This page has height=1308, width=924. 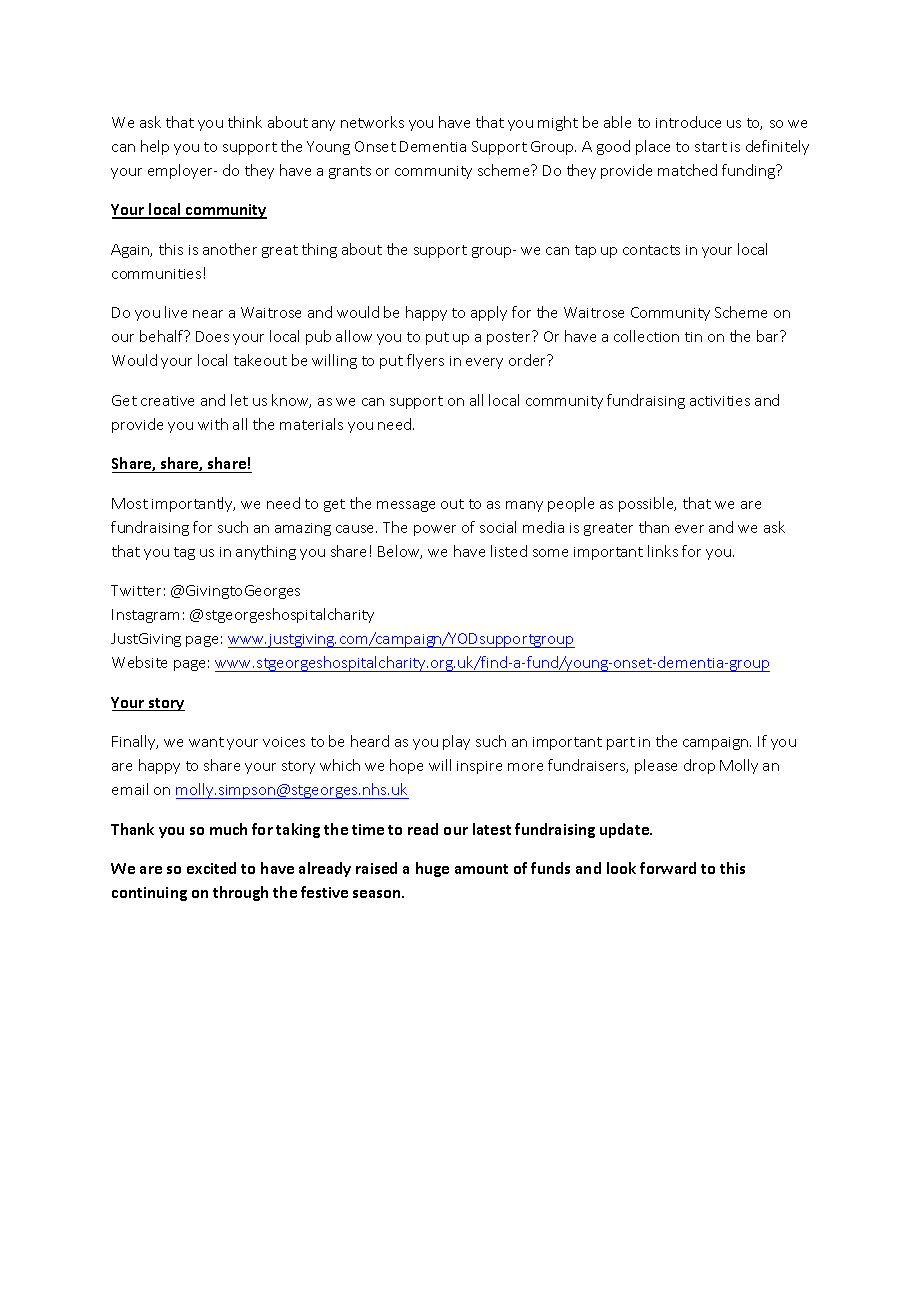 What do you see at coordinates (400, 552) in the page?
I see `Below` at bounding box center [400, 552].
